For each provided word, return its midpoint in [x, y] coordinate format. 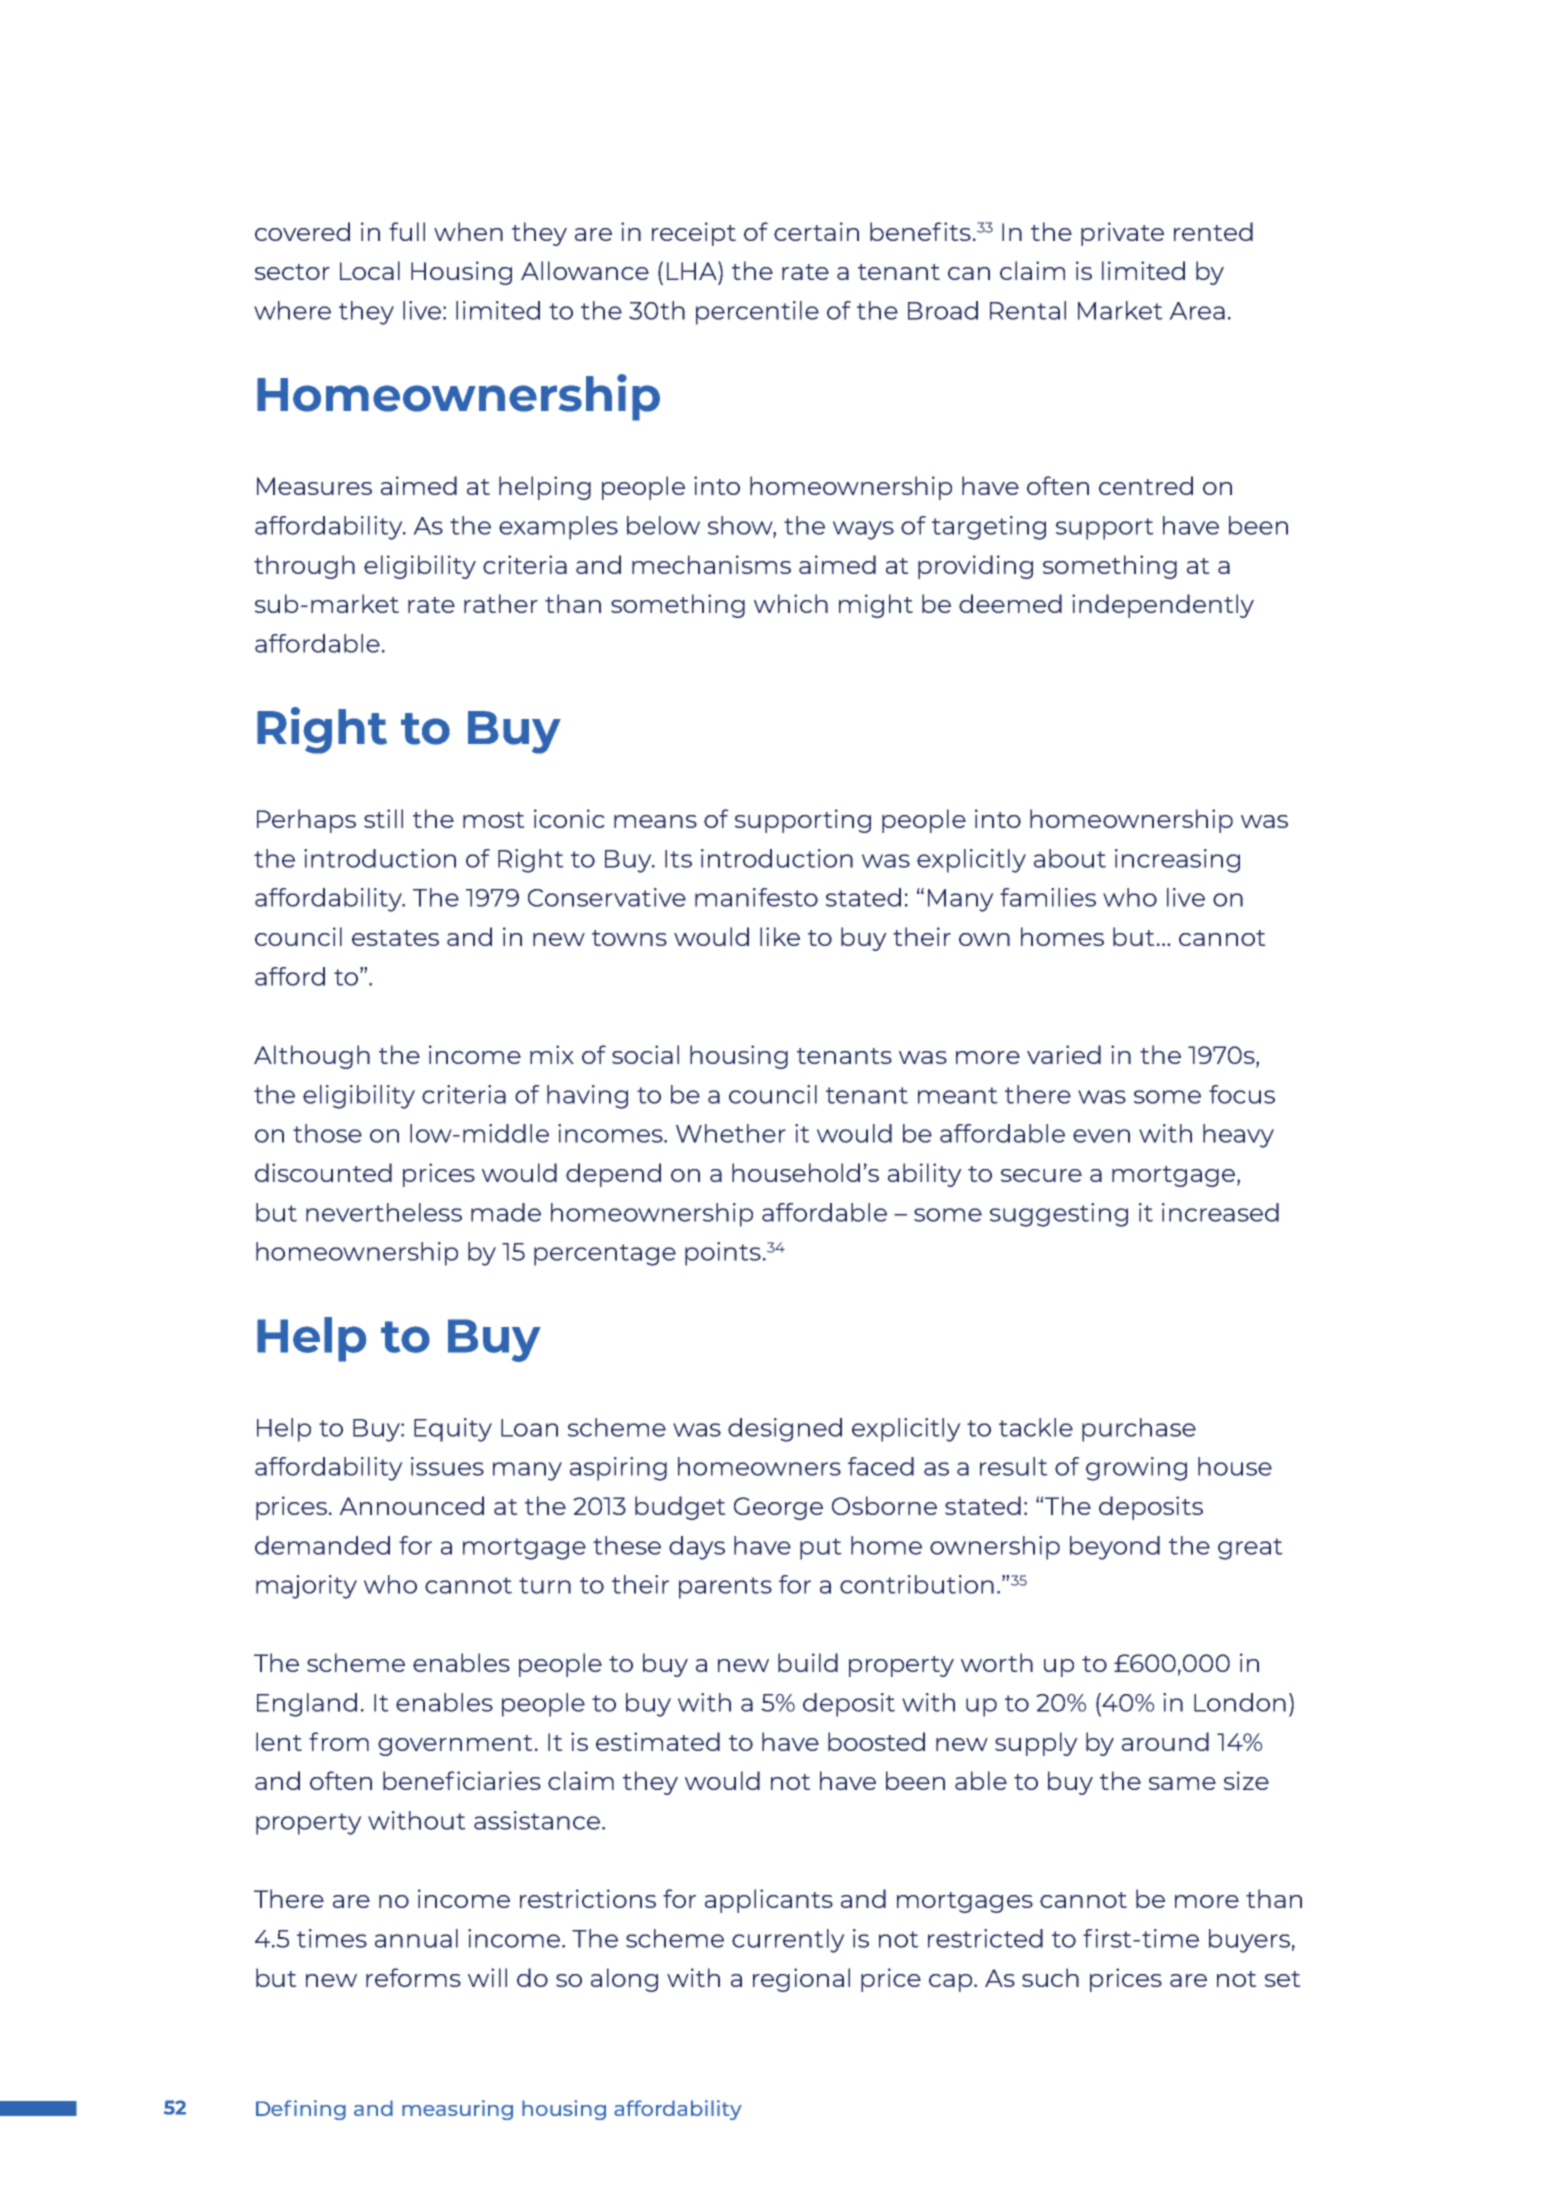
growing [1136, 1469]
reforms [413, 1977]
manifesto [756, 897]
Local [370, 270]
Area [1197, 311]
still [383, 818]
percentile [757, 313]
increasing [1177, 861]
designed [785, 1430]
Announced [411, 1505]
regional [801, 1980]
